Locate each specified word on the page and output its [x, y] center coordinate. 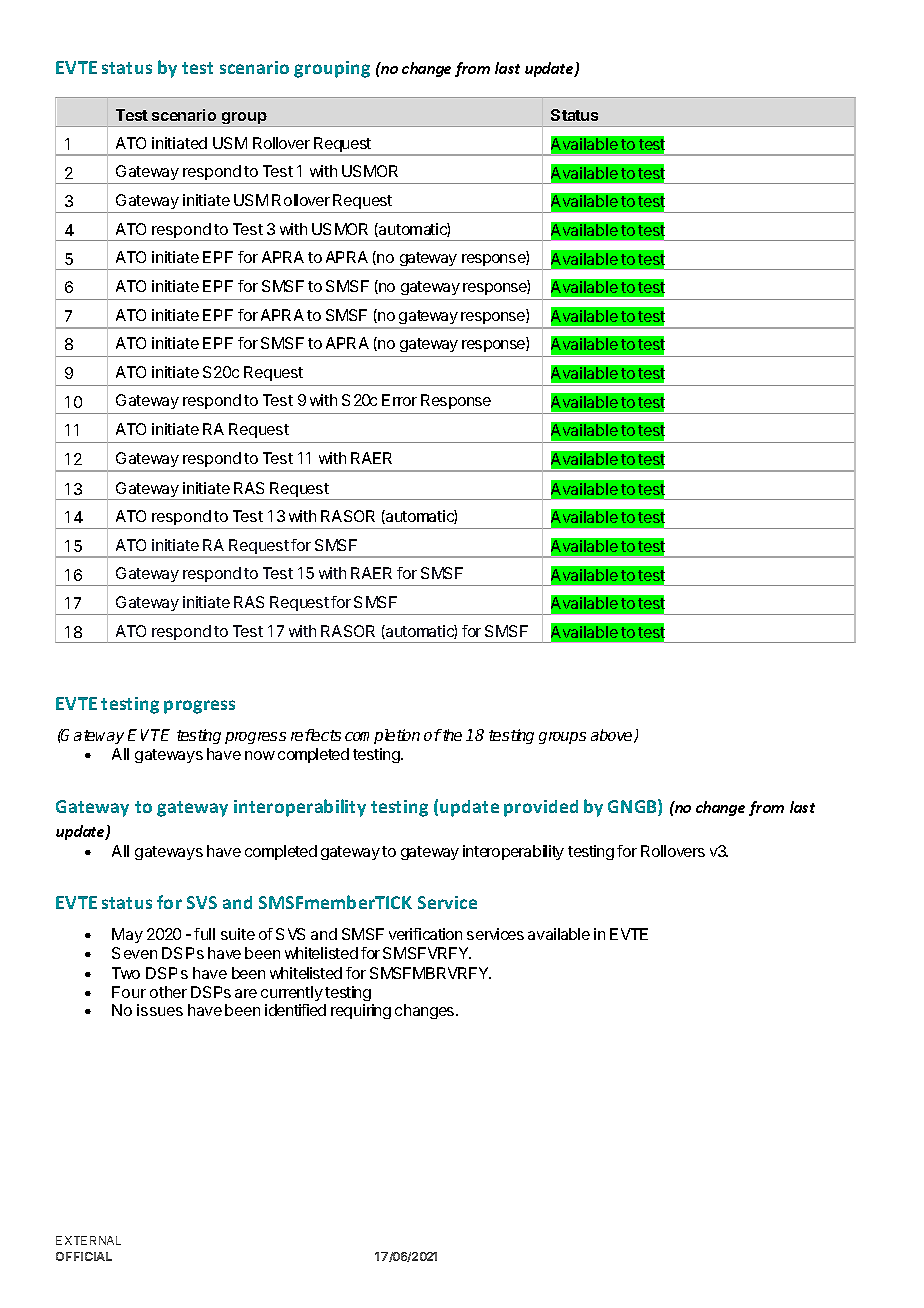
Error [399, 400]
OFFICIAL [84, 1256]
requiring [361, 1011]
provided [541, 808]
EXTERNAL [88, 1240]
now [260, 755]
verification [425, 934]
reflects [316, 735]
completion [382, 736]
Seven [134, 953]
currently [292, 993]
